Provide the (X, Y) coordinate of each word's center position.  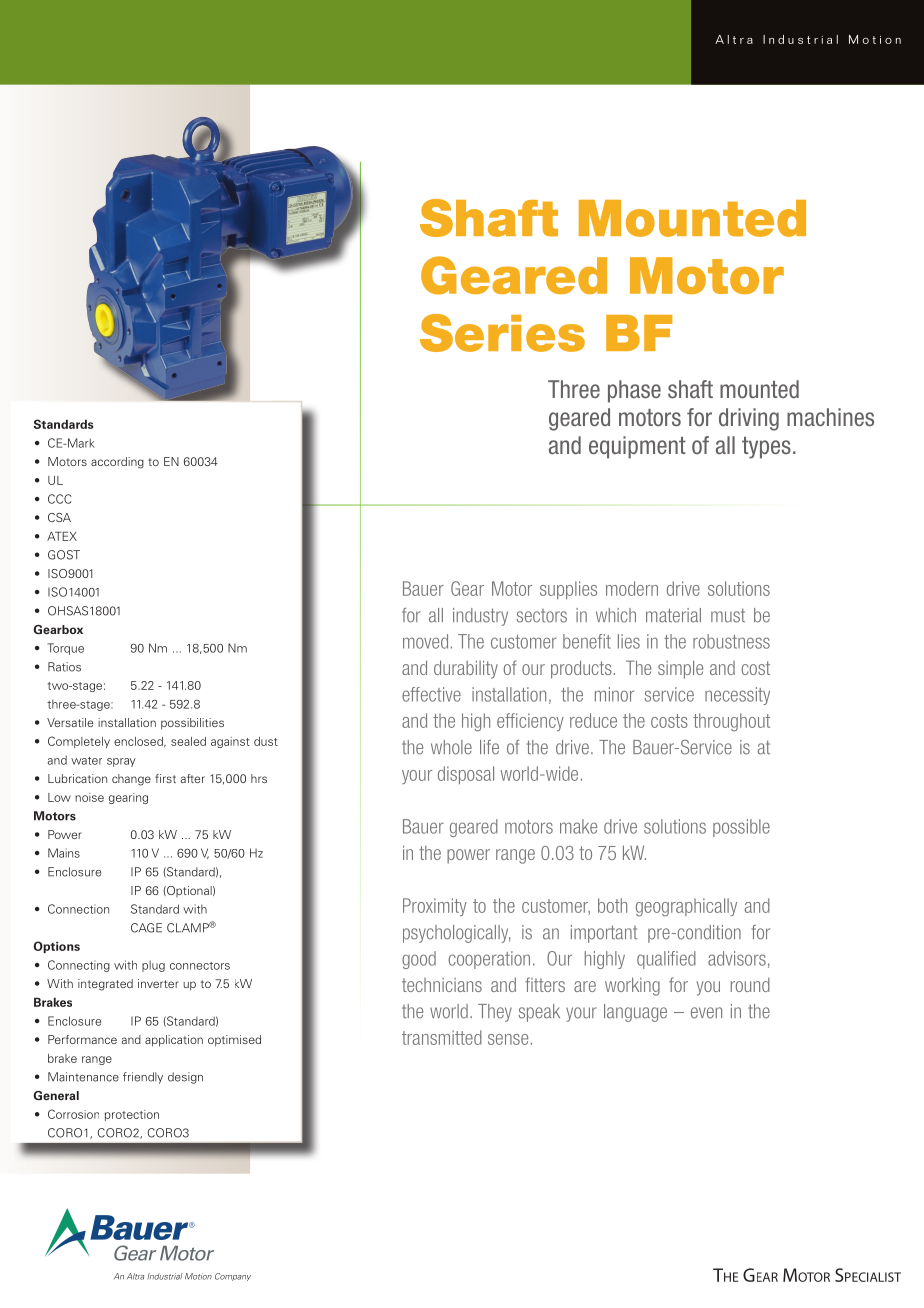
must (728, 615)
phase (634, 391)
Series (502, 333)
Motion (875, 39)
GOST (64, 555)
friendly (143, 1078)
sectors (542, 616)
